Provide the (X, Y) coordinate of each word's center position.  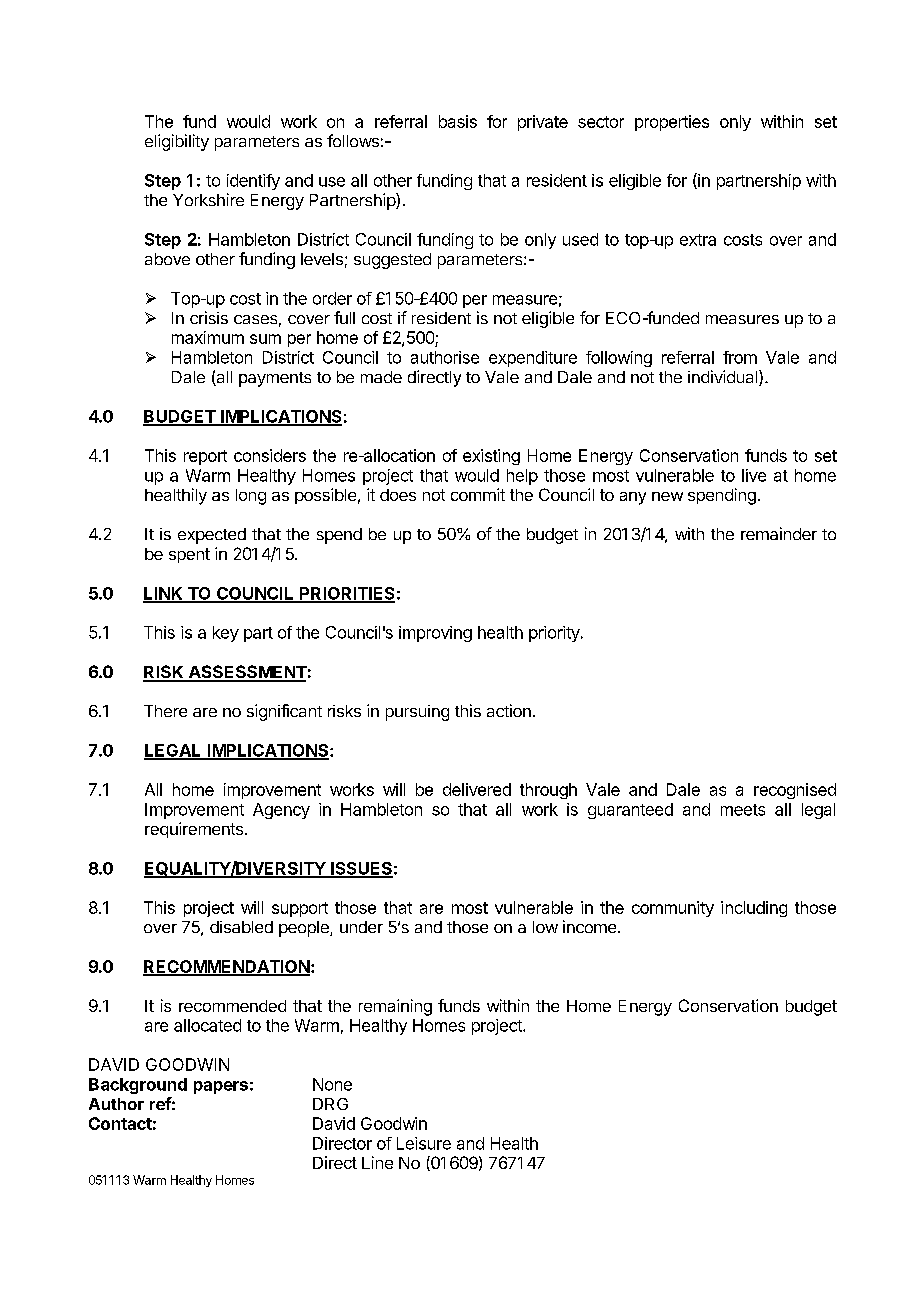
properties (672, 123)
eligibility (177, 142)
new (667, 496)
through (548, 791)
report (205, 457)
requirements (194, 830)
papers (221, 1087)
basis (458, 121)
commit (478, 494)
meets (743, 810)
